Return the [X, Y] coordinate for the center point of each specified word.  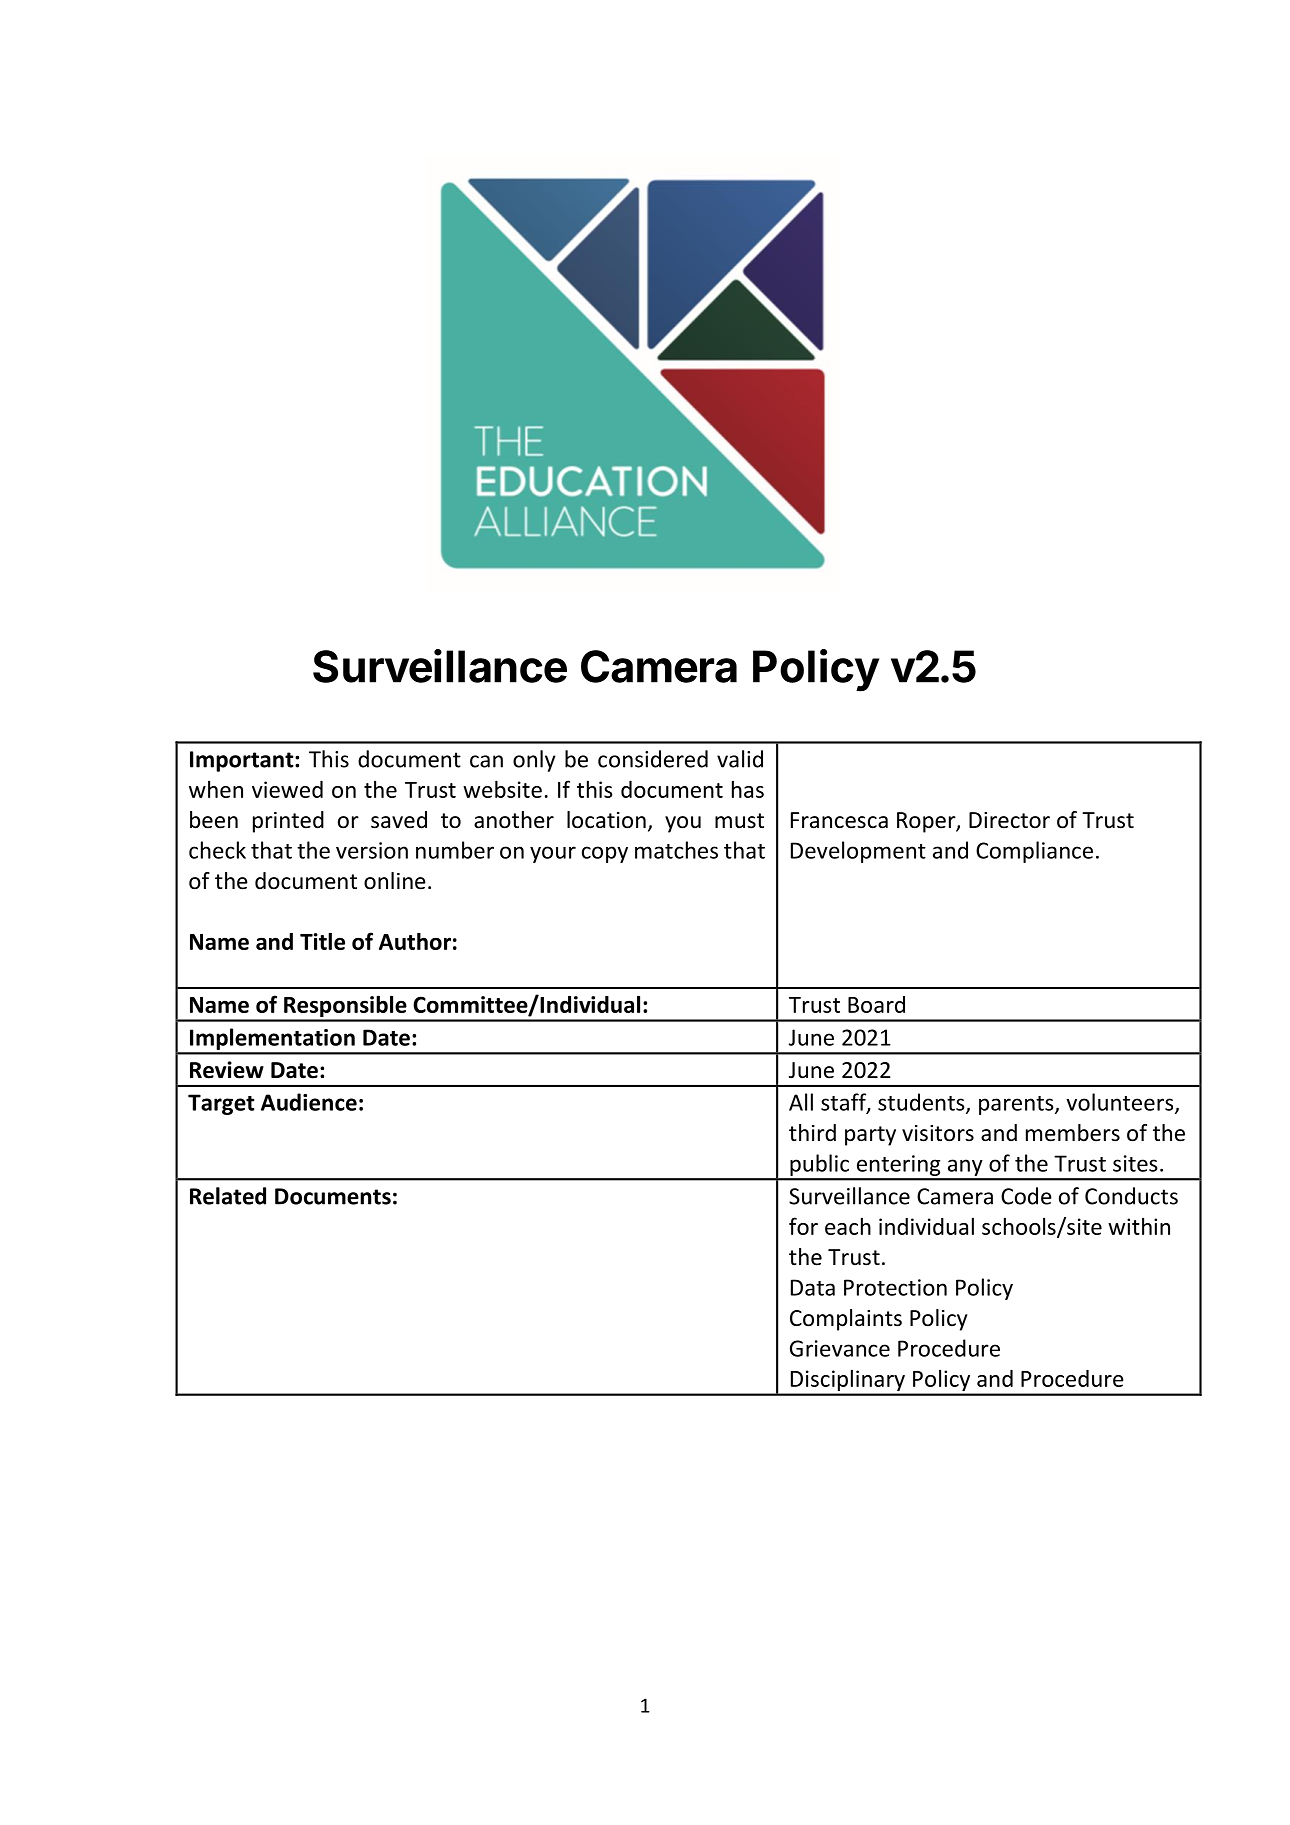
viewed [287, 789]
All [801, 1102]
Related [228, 1196]
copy [605, 854]
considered [653, 759]
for [803, 1226]
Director [1009, 820]
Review [227, 1070]
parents [1017, 1105]
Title [322, 941]
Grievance [840, 1348]
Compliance [1034, 852]
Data [813, 1287]
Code [1026, 1196]
